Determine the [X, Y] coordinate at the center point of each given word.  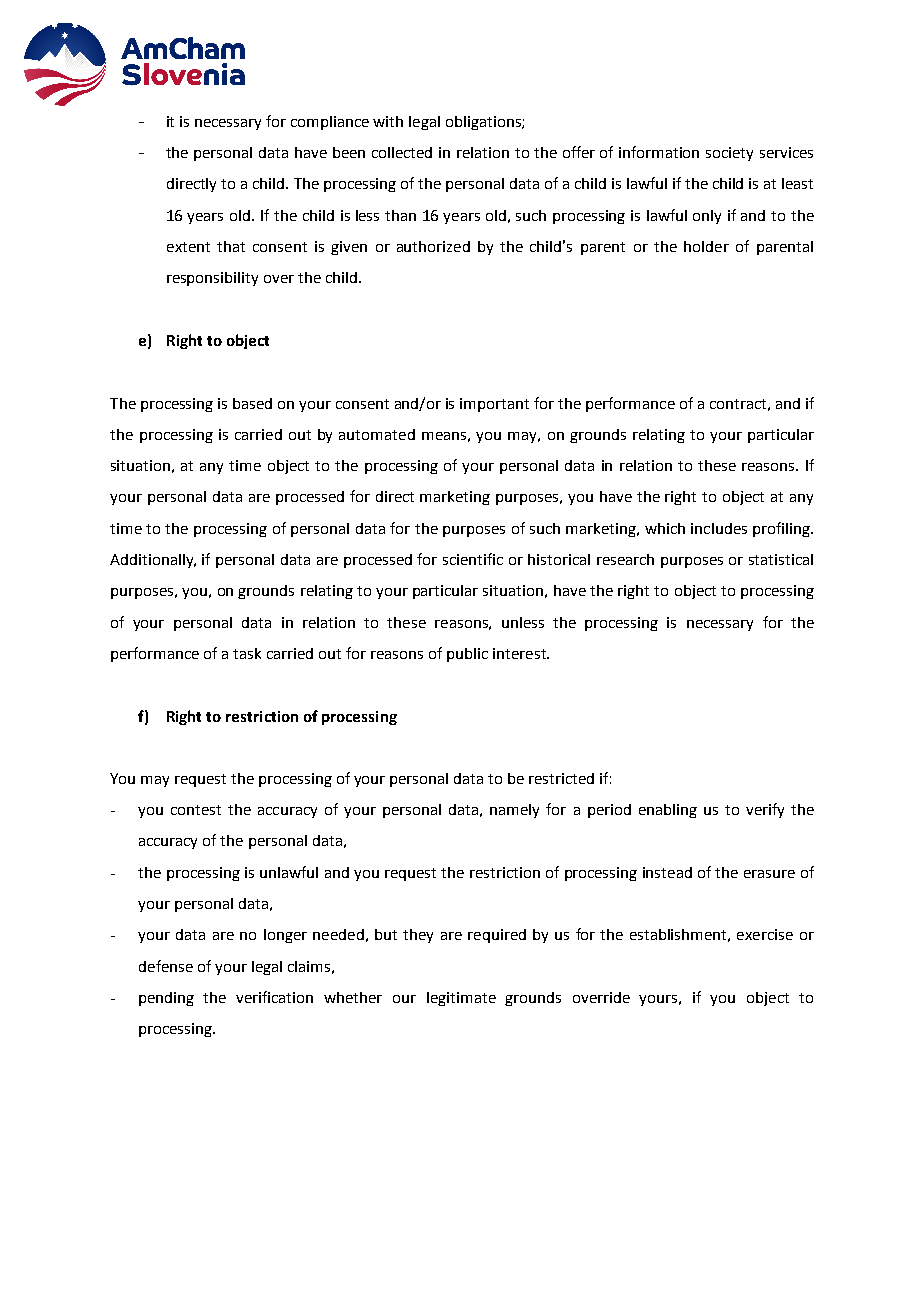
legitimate [461, 999]
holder [706, 246]
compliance [330, 123]
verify [765, 810]
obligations [484, 123]
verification [274, 997]
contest [196, 810]
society [729, 154]
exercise [765, 934]
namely [514, 811]
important [494, 405]
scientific [473, 559]
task [247, 653]
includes [719, 528]
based [252, 403]
